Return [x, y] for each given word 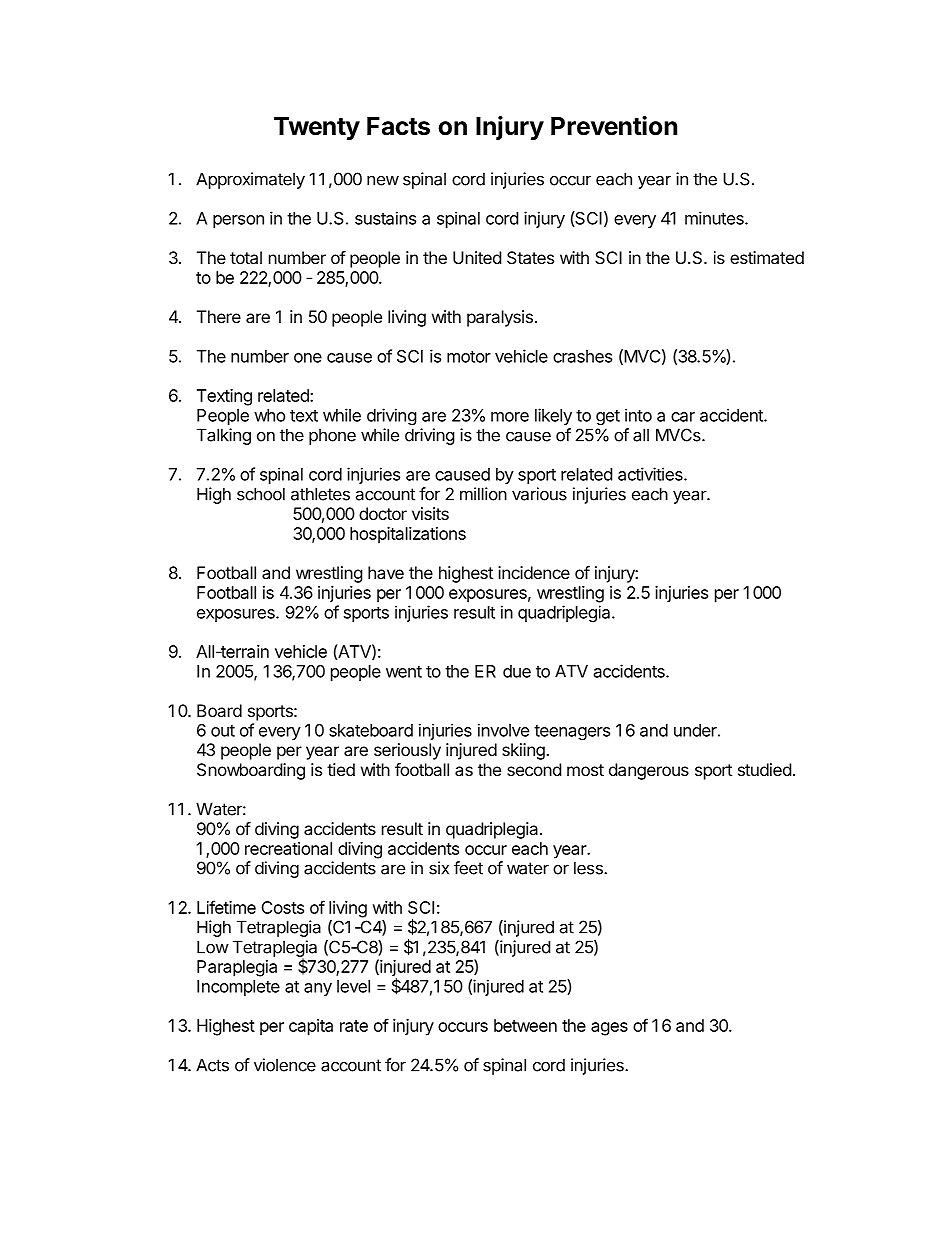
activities [651, 474]
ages [609, 1029]
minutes [715, 218]
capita [311, 1027]
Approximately [250, 180]
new [383, 181]
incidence [534, 572]
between [525, 1025]
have [386, 572]
